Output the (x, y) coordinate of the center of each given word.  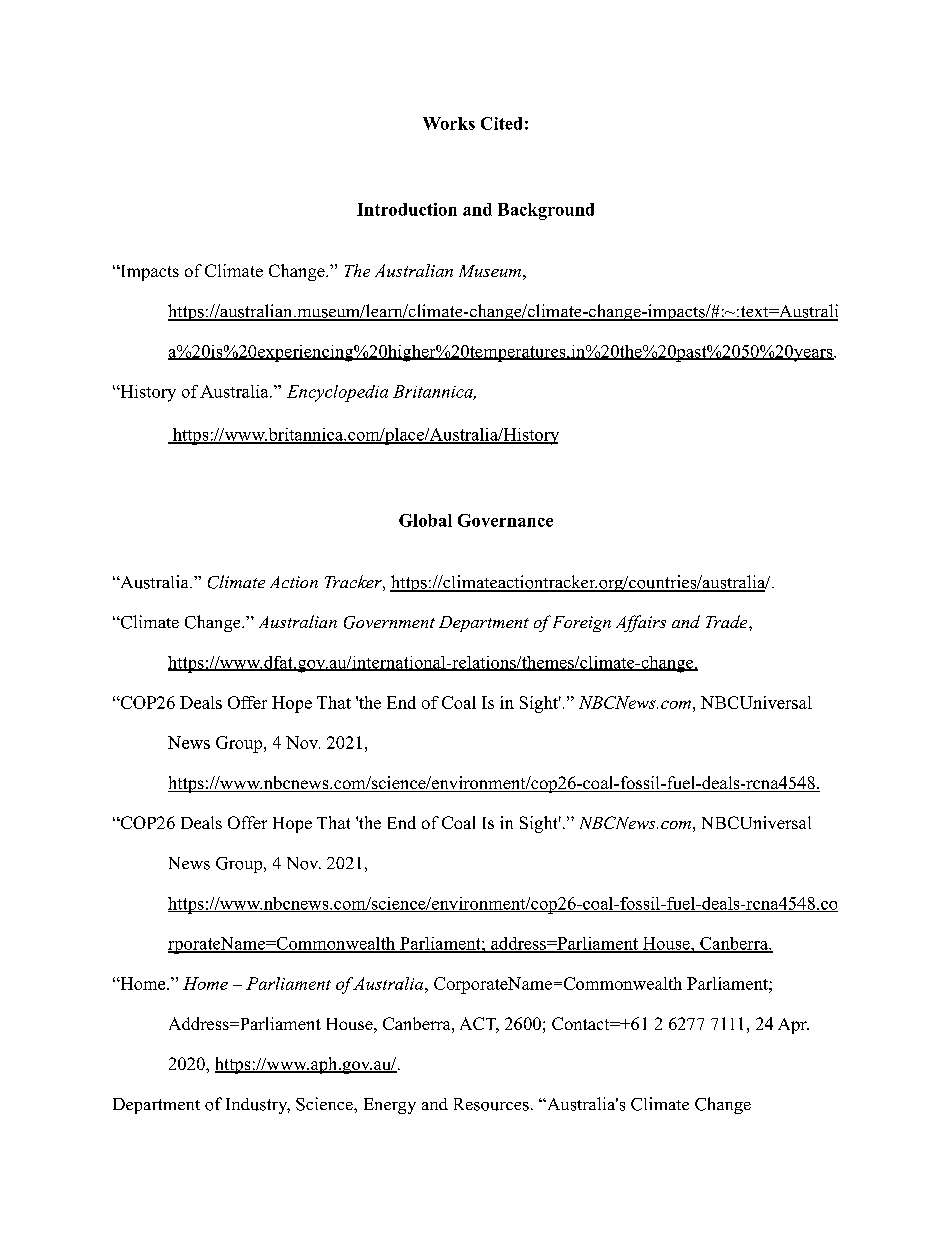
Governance (505, 520)
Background (546, 211)
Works (449, 123)
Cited (501, 123)
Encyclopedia (337, 393)
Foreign (582, 624)
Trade (728, 621)
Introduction (407, 209)
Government (389, 622)
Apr (793, 1026)
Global (425, 520)
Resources (491, 1104)
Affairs (641, 623)
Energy (390, 1106)
